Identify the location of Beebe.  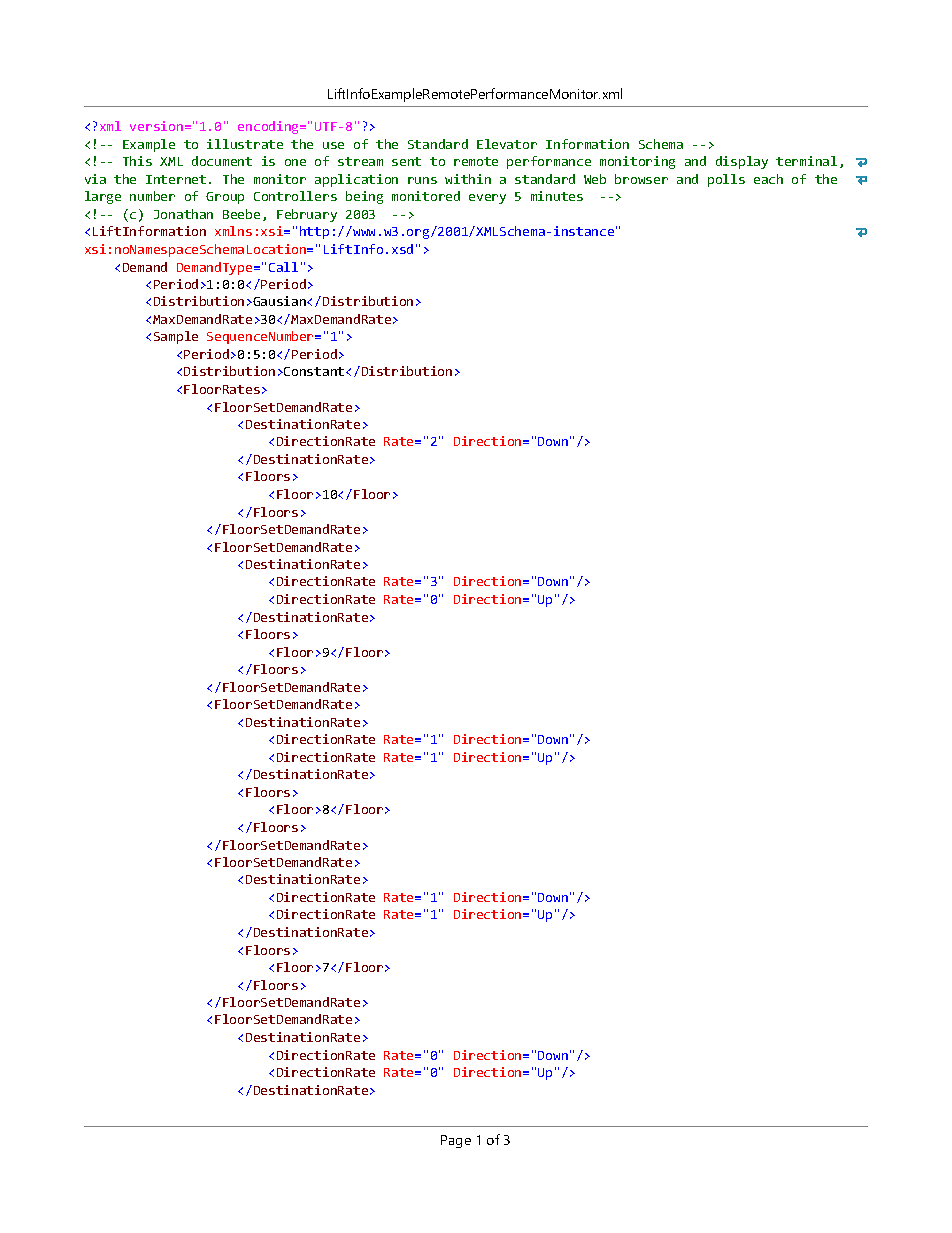
(241, 214).
